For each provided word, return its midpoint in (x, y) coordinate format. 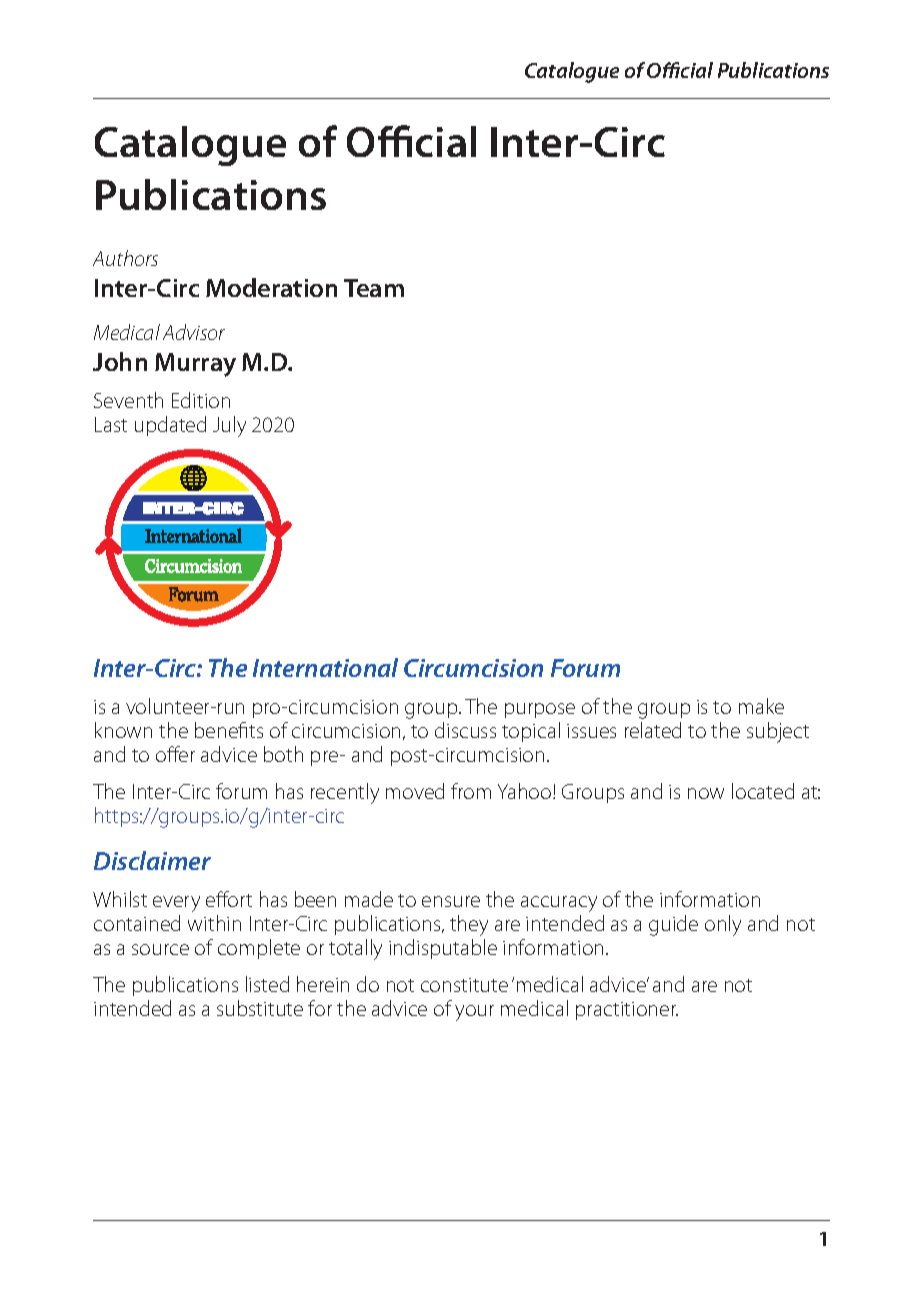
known (123, 730)
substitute (260, 1008)
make (761, 706)
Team (374, 288)
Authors (125, 258)
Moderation (271, 287)
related (653, 730)
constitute (464, 985)
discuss (465, 730)
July (229, 426)
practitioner (627, 1011)
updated (170, 426)
